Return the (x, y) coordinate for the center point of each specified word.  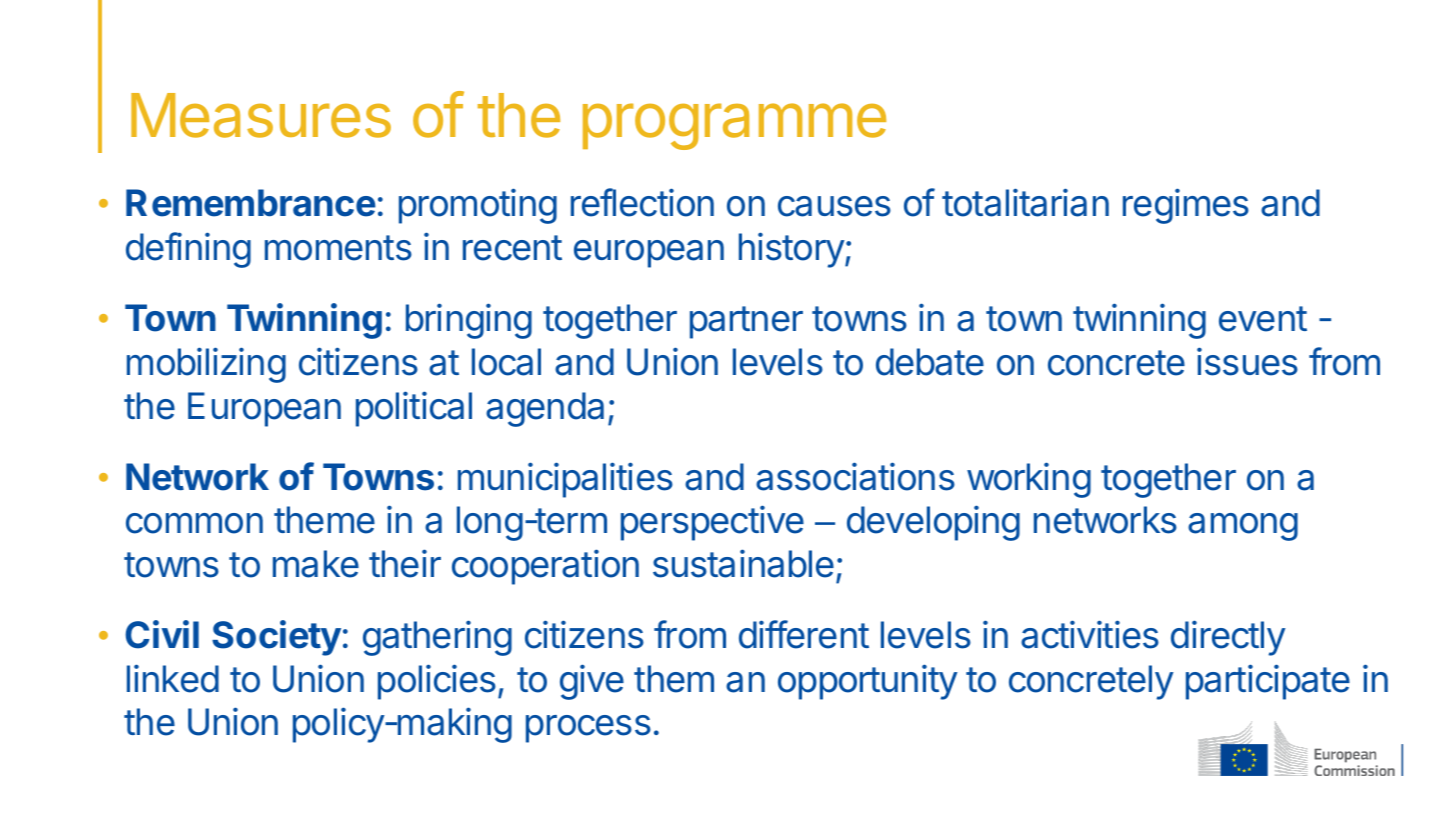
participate (1268, 682)
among (1243, 527)
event (1263, 319)
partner (746, 322)
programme (734, 126)
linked (173, 678)
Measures (261, 115)
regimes (1186, 206)
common (194, 523)
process (588, 729)
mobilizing (206, 365)
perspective (712, 523)
